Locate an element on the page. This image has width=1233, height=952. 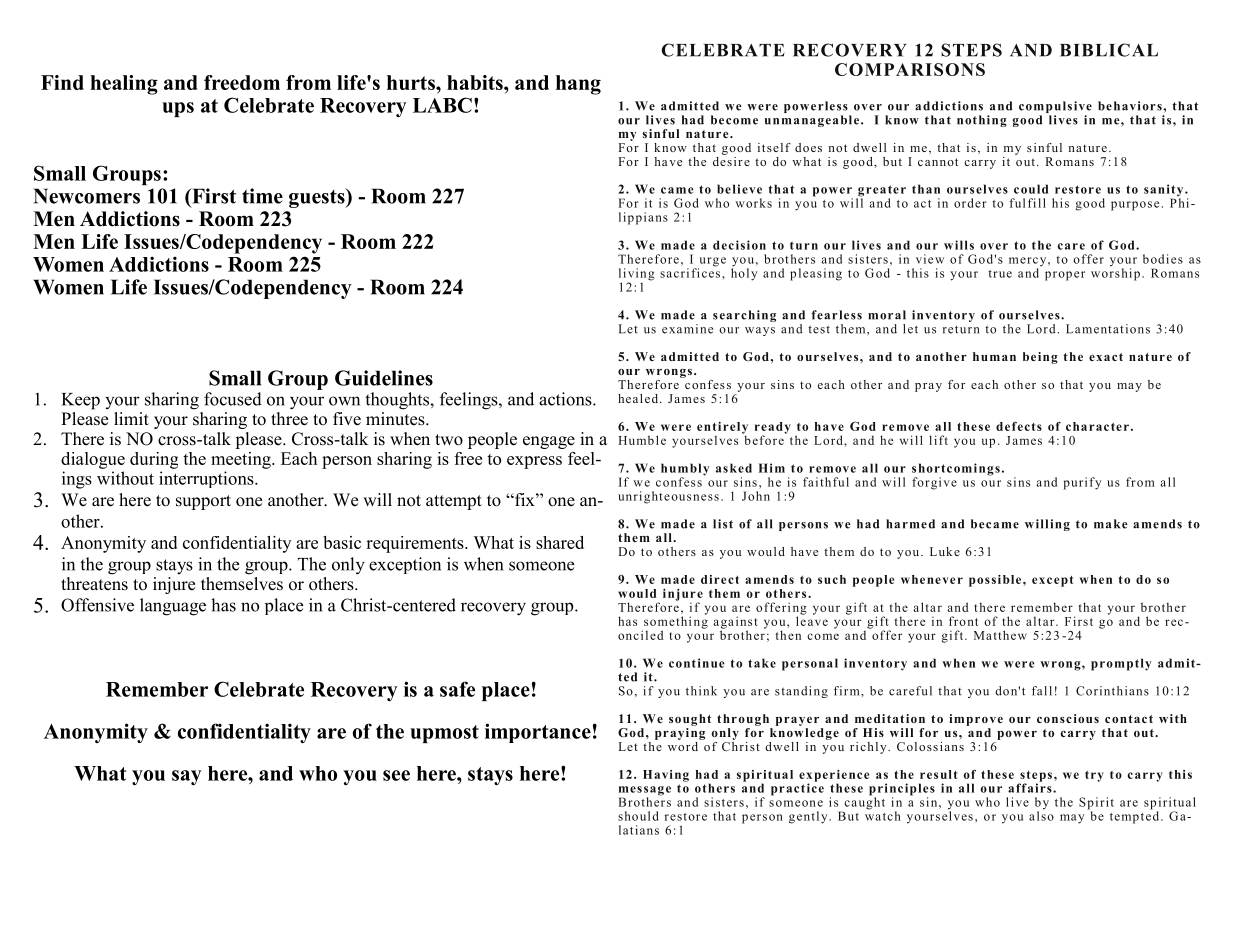
actions is located at coordinates (566, 399).
